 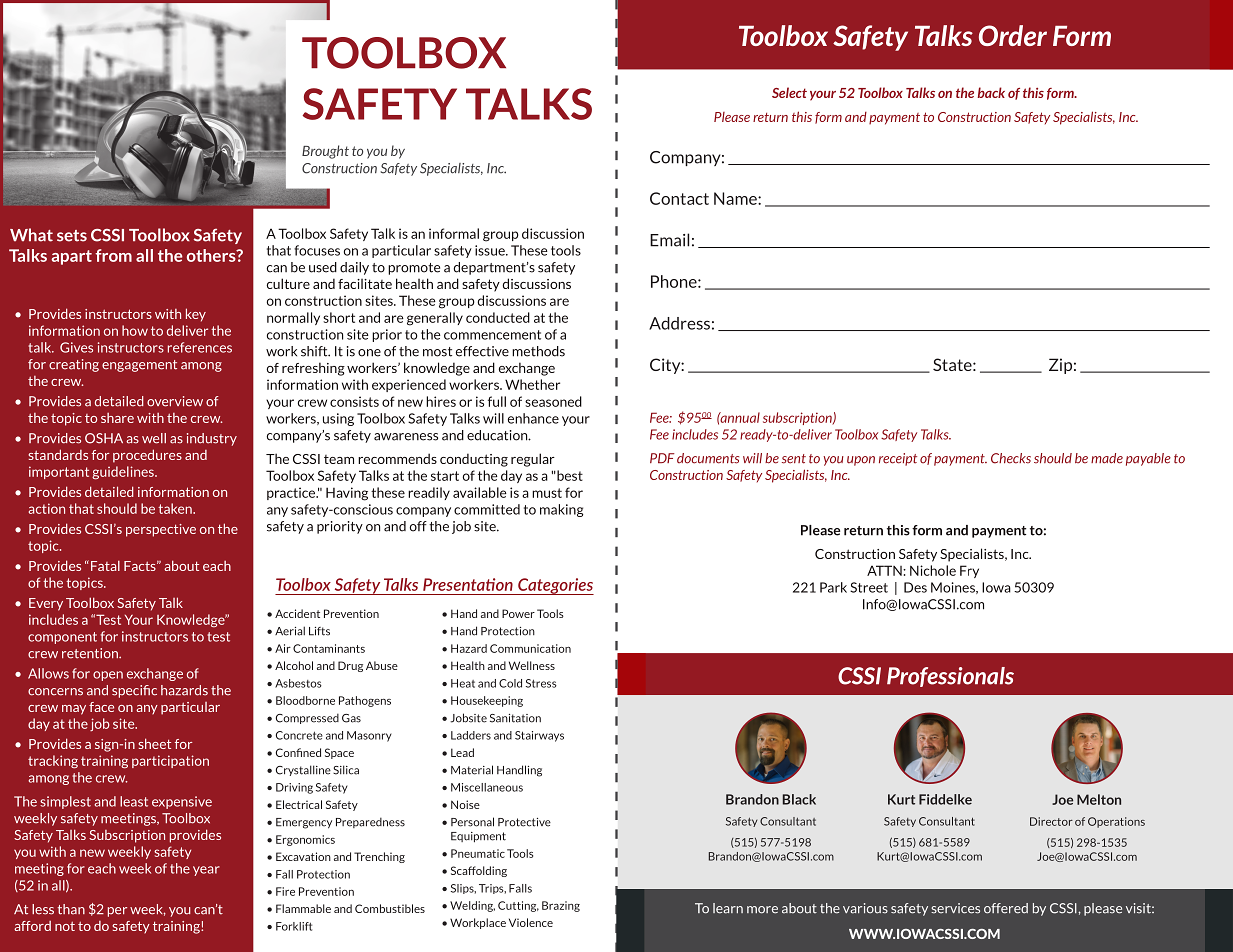 What do you see at coordinates (736, 198) in the screenshot?
I see `Name` at bounding box center [736, 198].
